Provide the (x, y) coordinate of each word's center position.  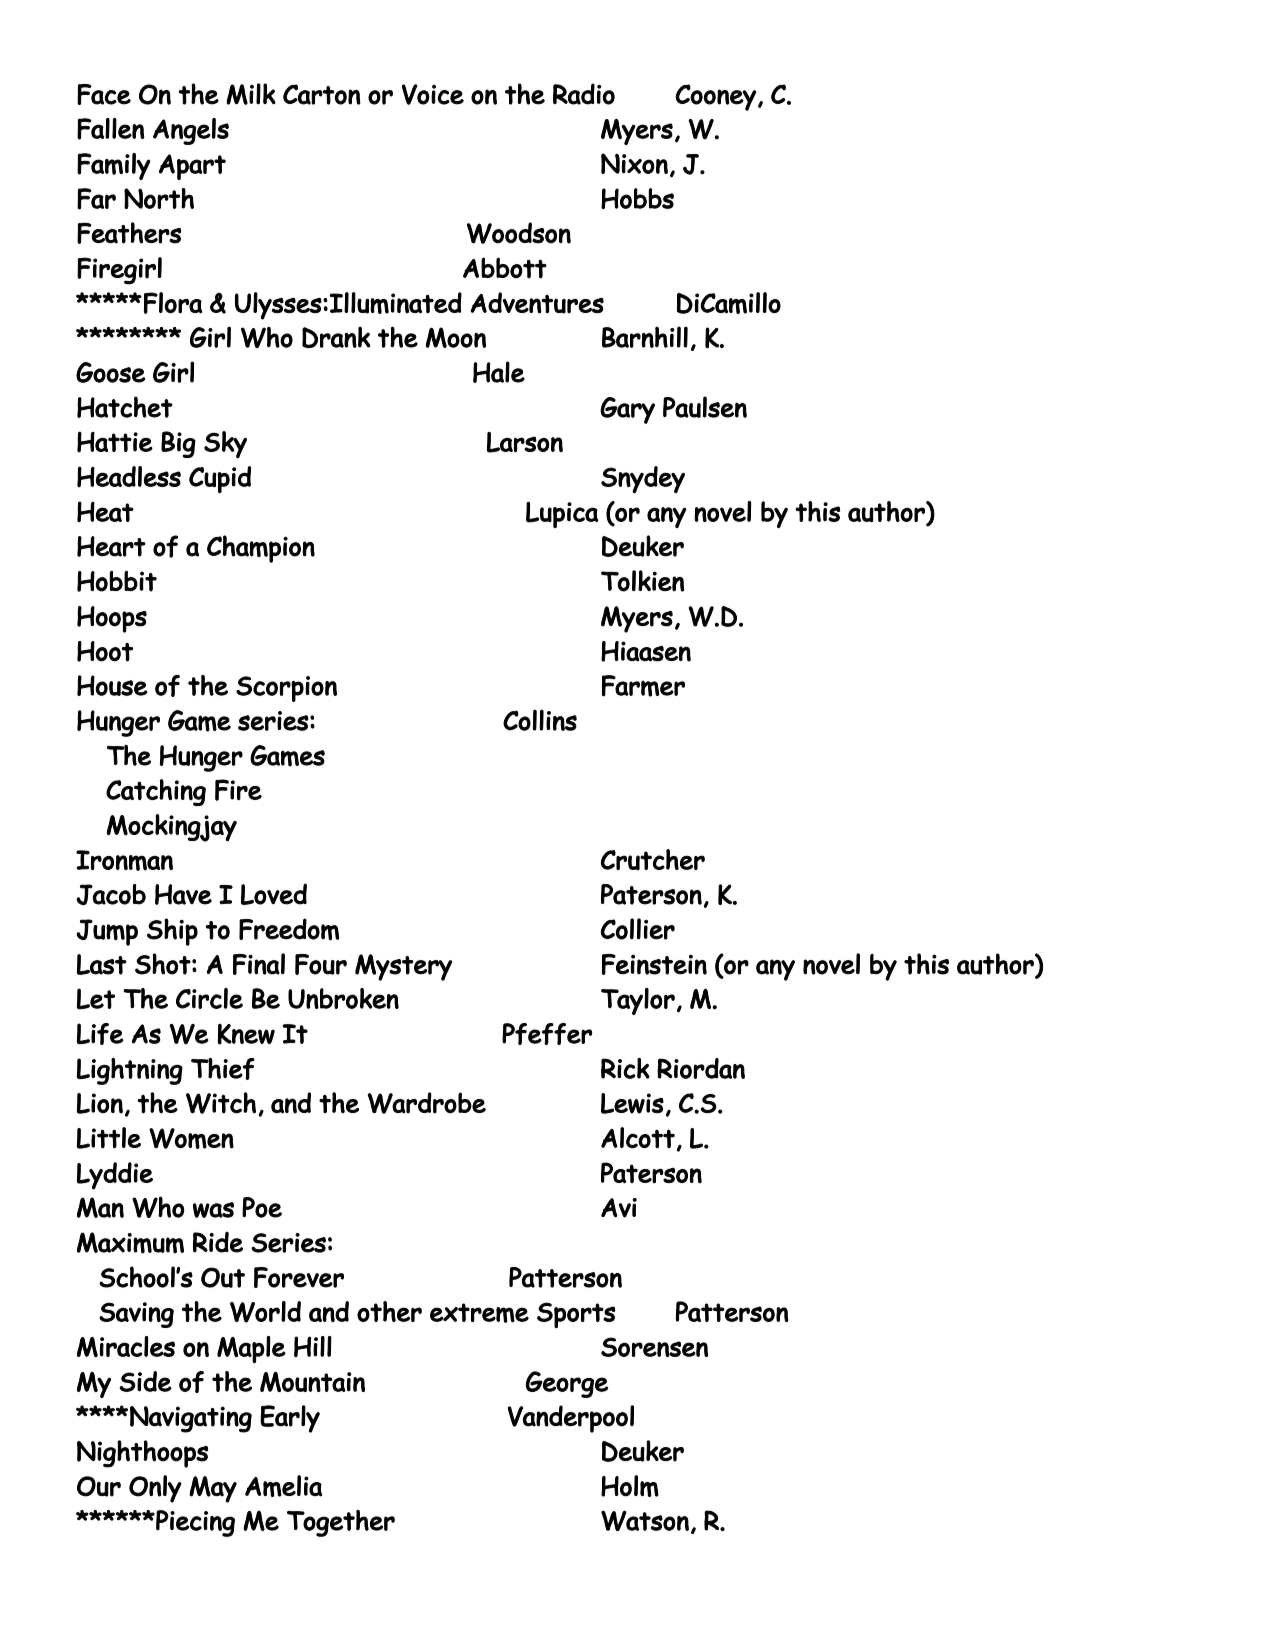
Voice (433, 94)
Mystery (403, 967)
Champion (261, 549)
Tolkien (642, 581)
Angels (191, 131)
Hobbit (117, 581)
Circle (209, 998)
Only (155, 1489)
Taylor (638, 1001)
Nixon (634, 163)
